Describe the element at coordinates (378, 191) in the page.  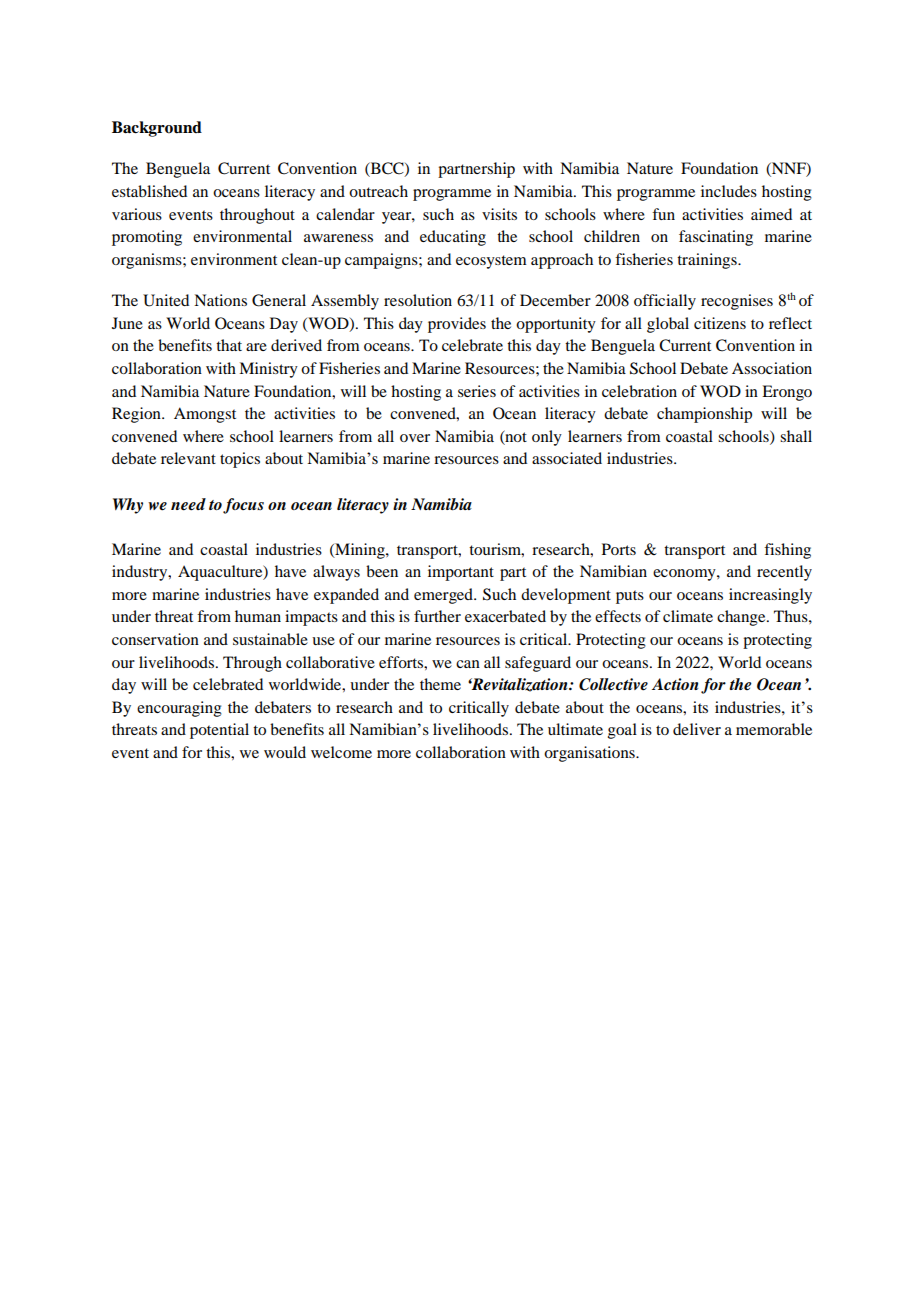
I see `outreach` at that location.
